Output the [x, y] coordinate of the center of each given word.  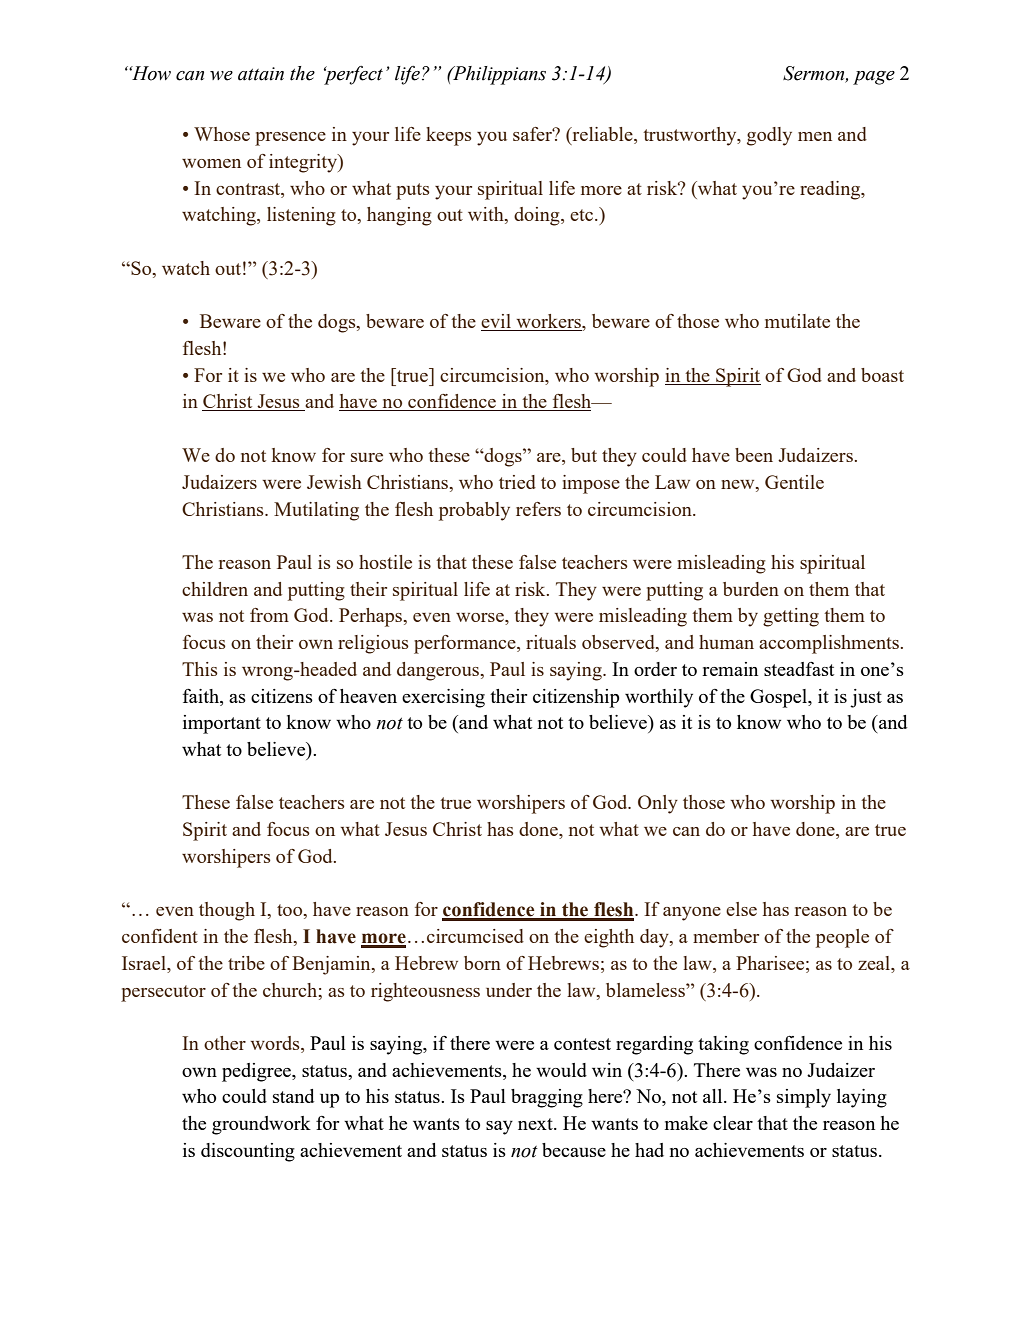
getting [791, 617]
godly [769, 136]
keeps [449, 136]
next [536, 1124]
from [269, 615]
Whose [222, 134]
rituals [551, 642]
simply [804, 1098]
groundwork [261, 1125]
